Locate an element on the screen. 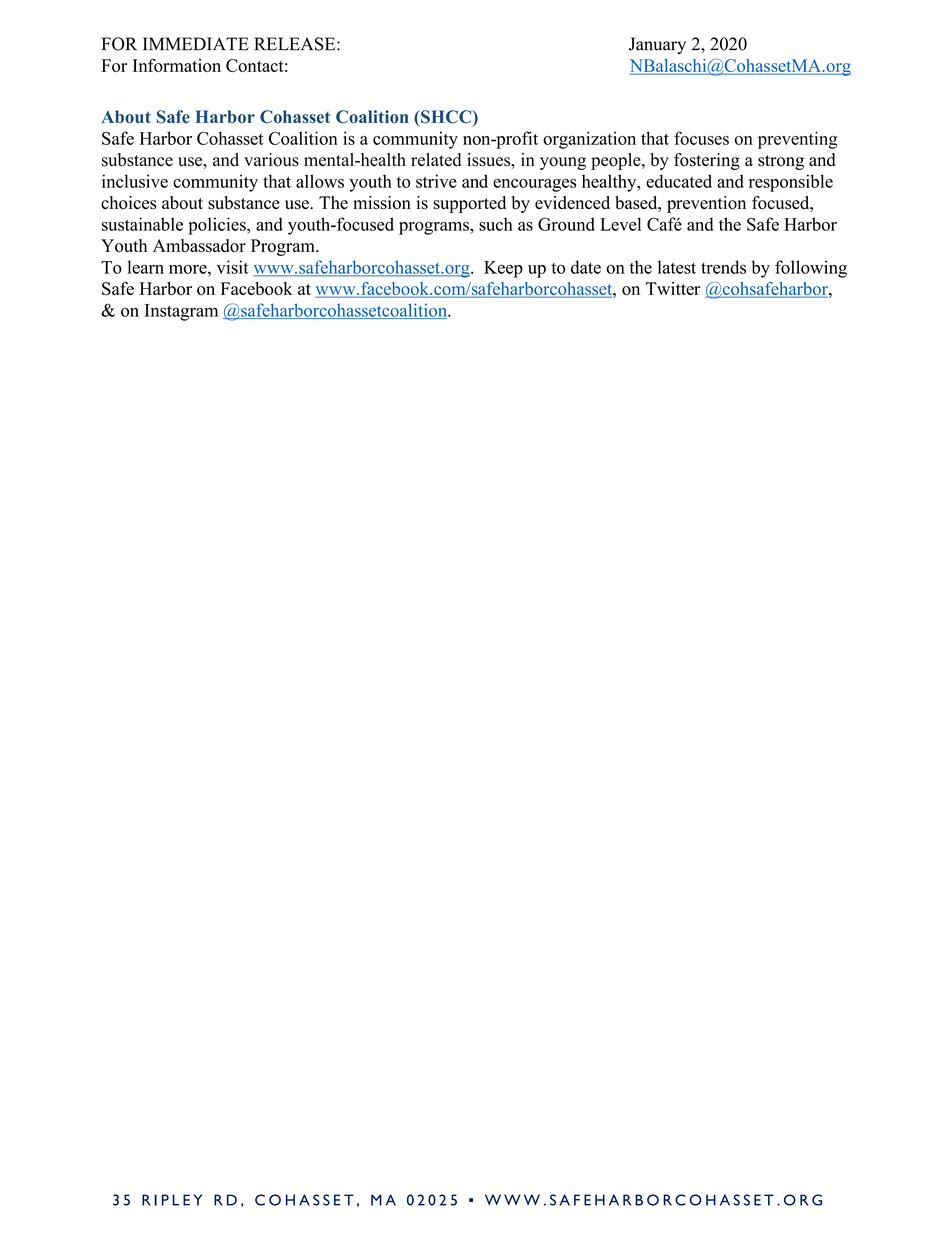  related is located at coordinates (436, 160).
